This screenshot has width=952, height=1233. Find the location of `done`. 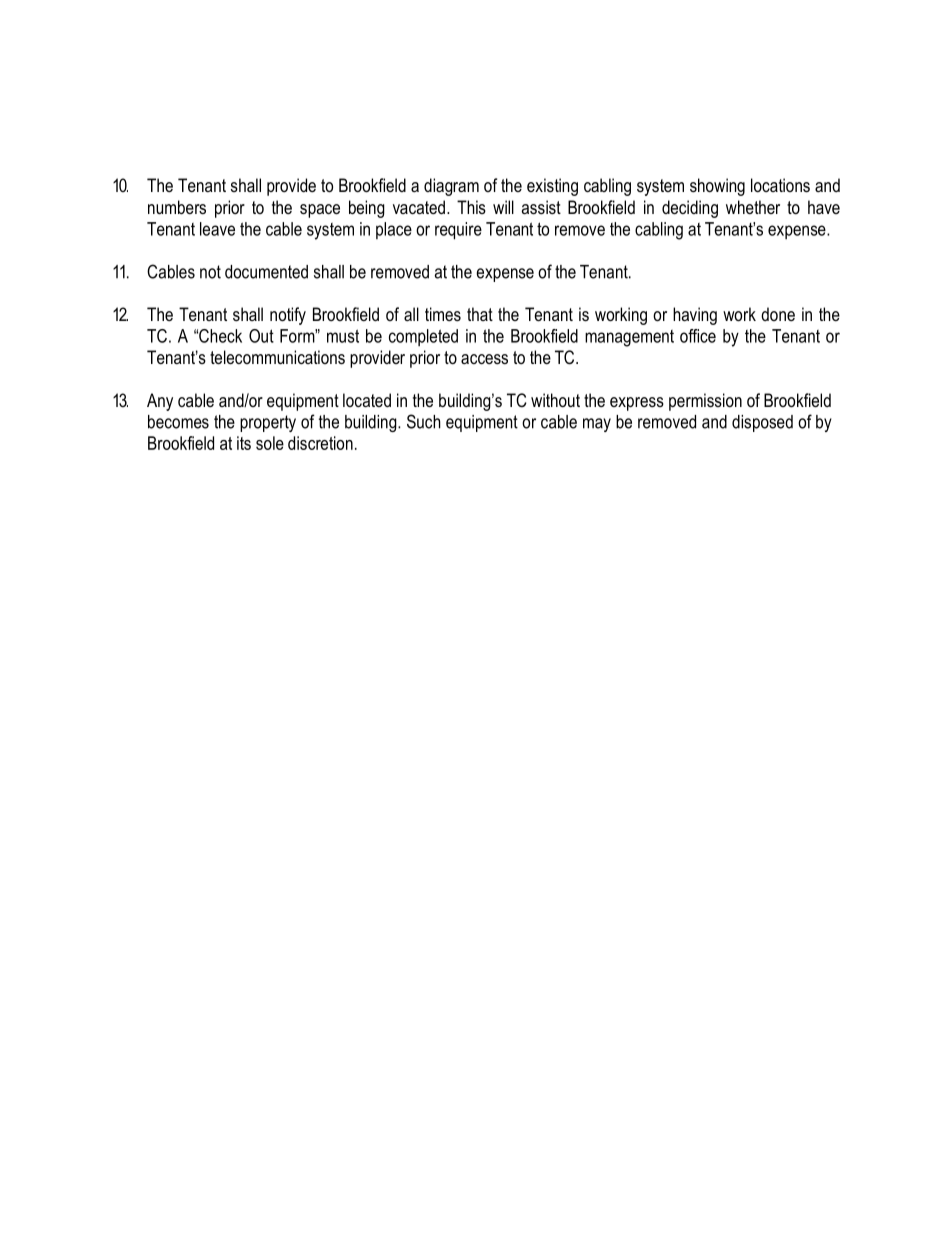

done is located at coordinates (778, 314).
